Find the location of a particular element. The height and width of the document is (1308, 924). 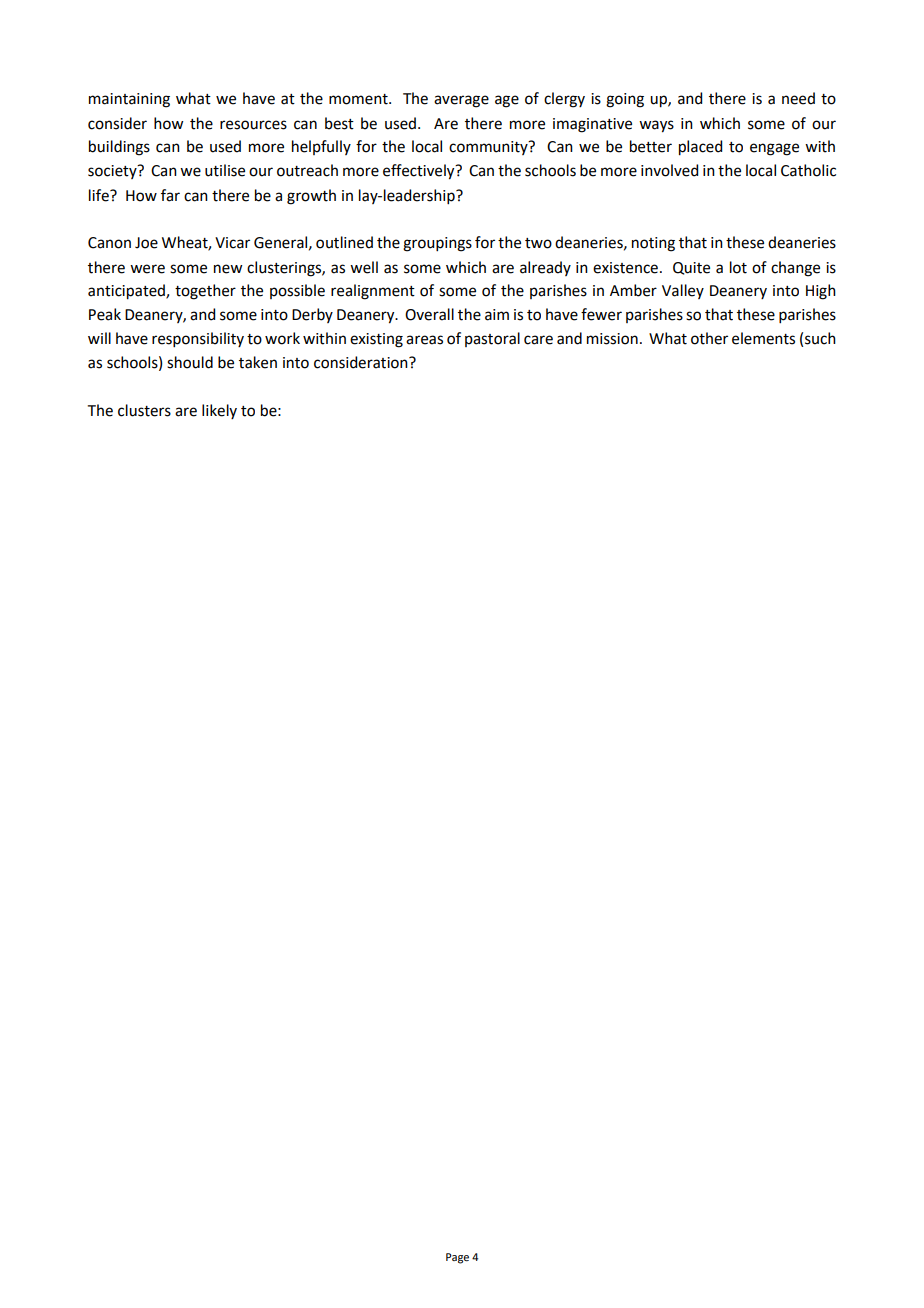

likely is located at coordinates (219, 411).
